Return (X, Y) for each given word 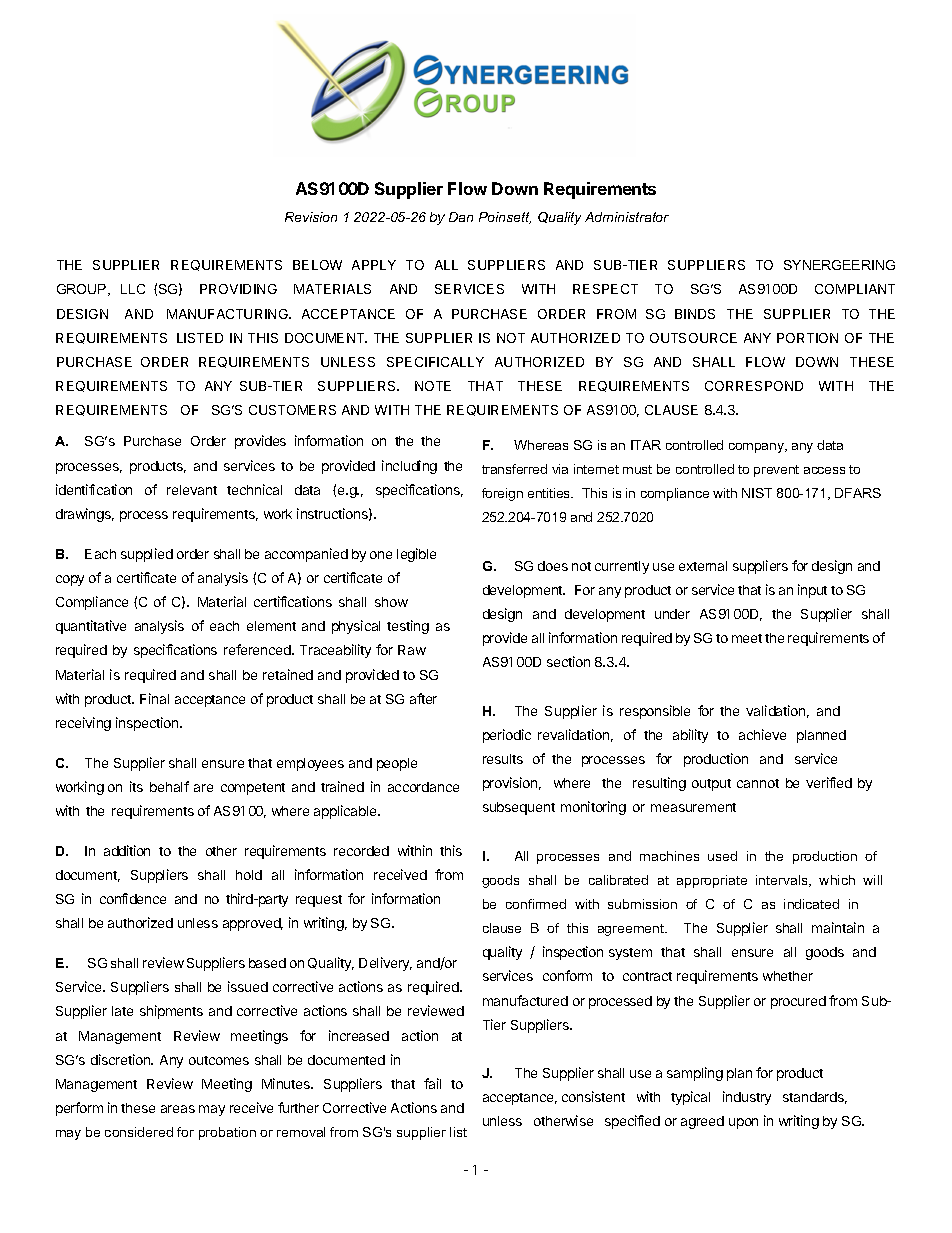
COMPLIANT (855, 289)
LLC (133, 289)
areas (178, 1109)
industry (747, 1098)
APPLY (374, 265)
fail (432, 1083)
